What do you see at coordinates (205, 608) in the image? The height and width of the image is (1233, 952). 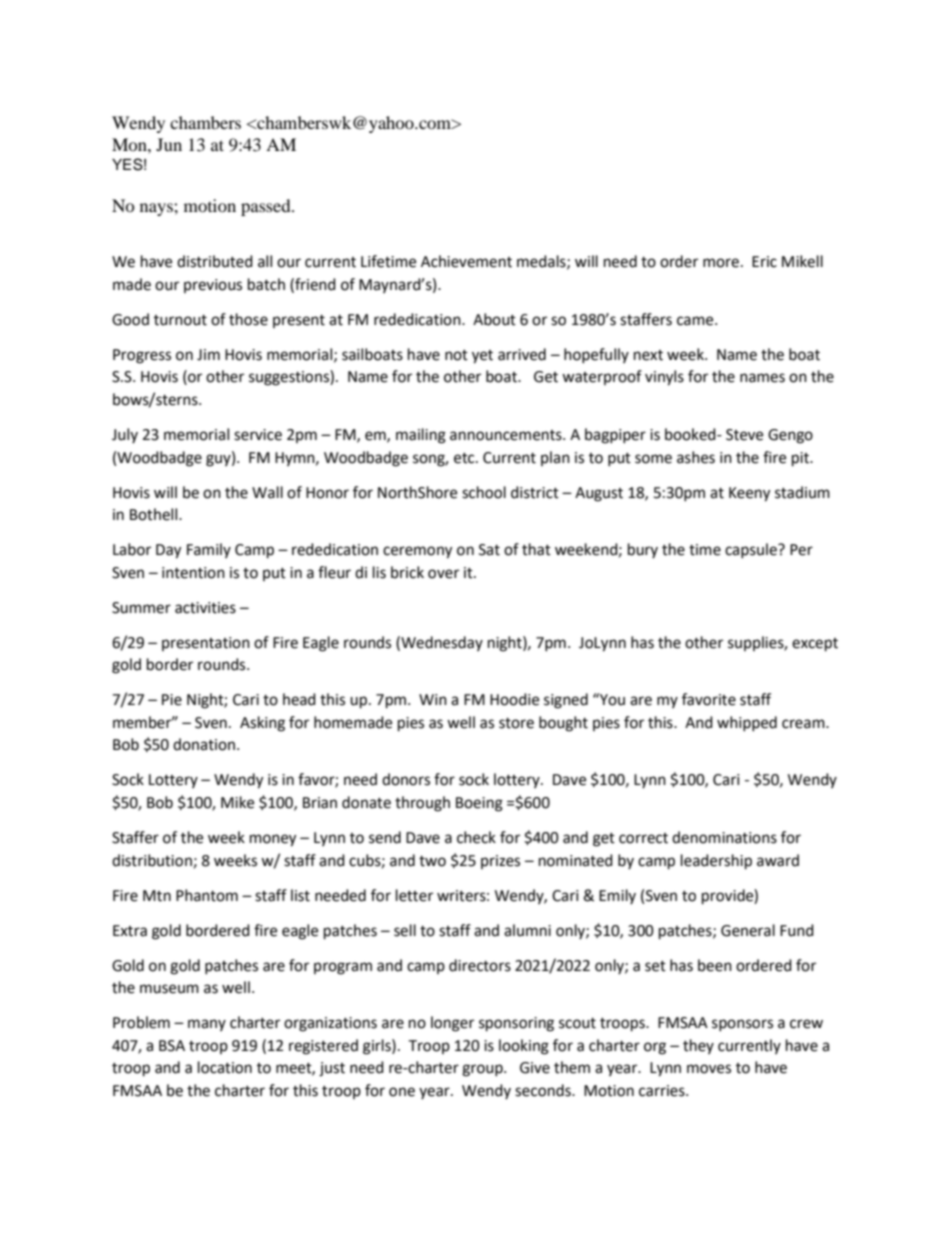 I see `activities` at bounding box center [205, 608].
